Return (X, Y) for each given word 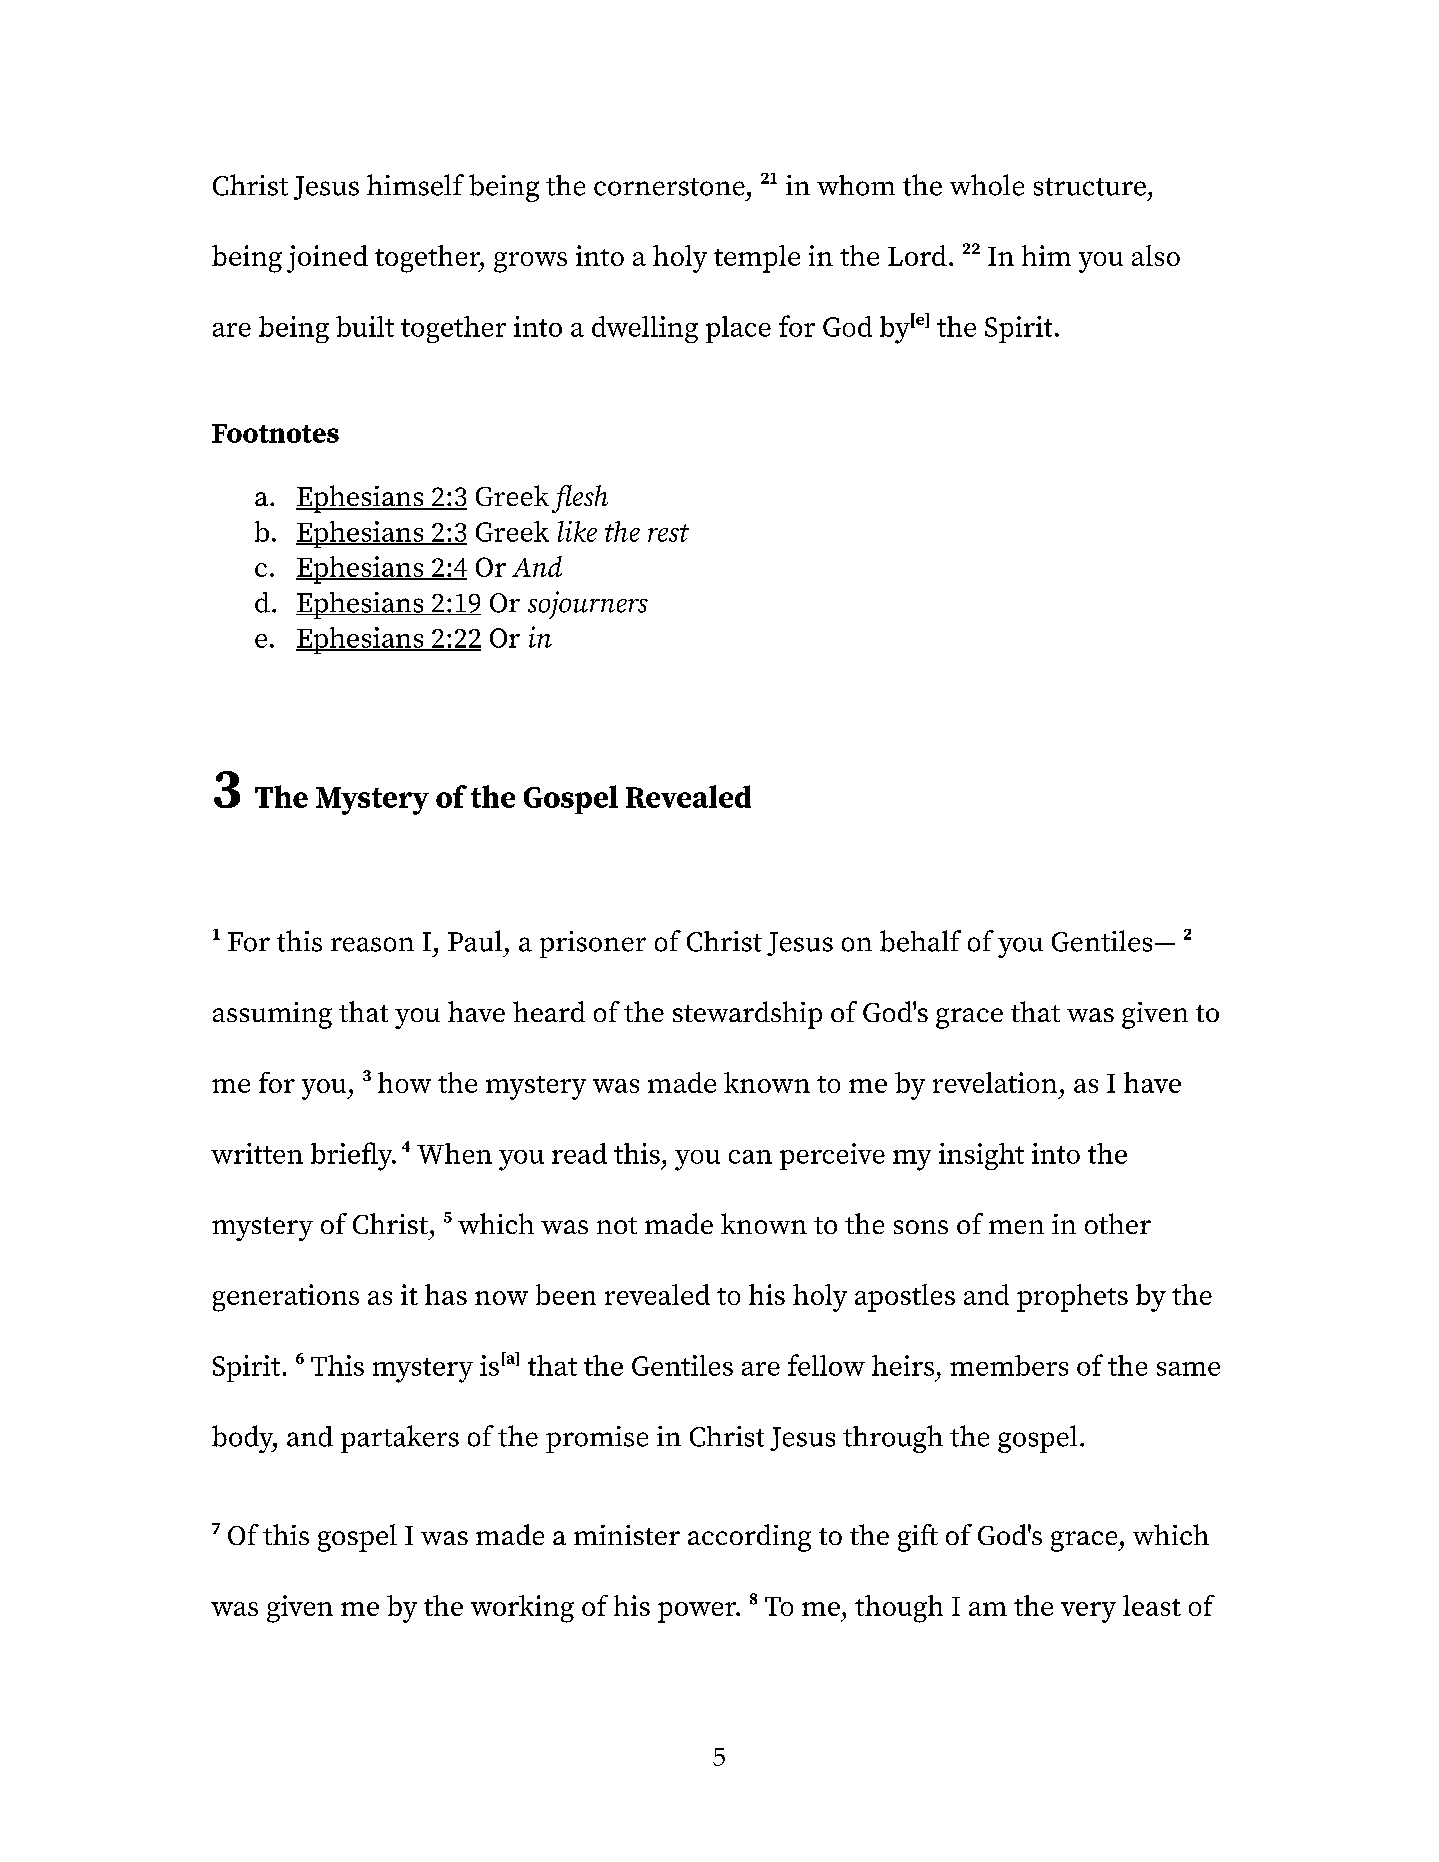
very (1088, 1612)
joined (327, 259)
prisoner (593, 944)
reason (372, 944)
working (522, 1609)
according (749, 1538)
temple (757, 259)
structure (1090, 187)
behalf (920, 941)
